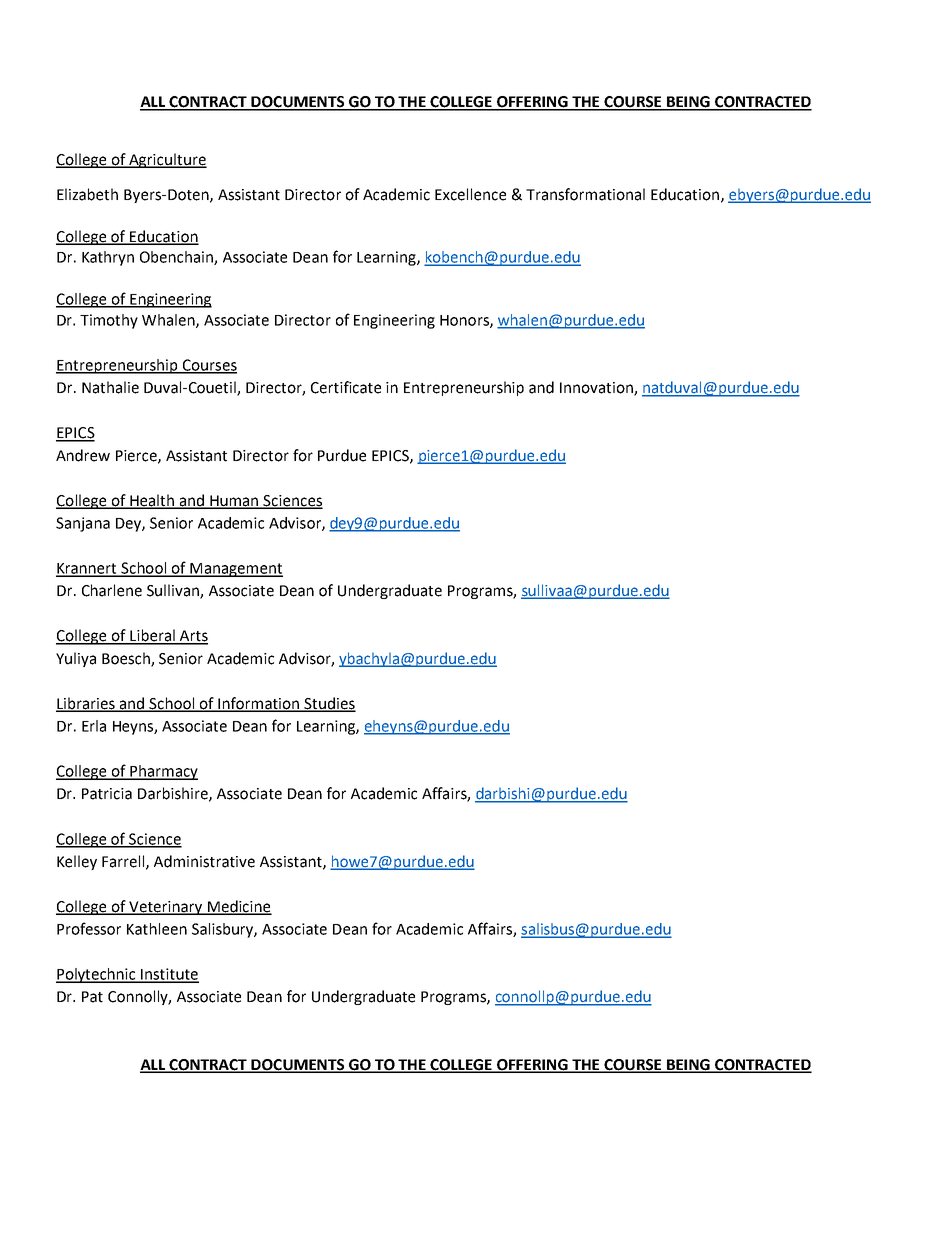 The width and height of the screenshot is (952, 1233). Describe the element at coordinates (235, 570) in the screenshot. I see `Management` at that location.
